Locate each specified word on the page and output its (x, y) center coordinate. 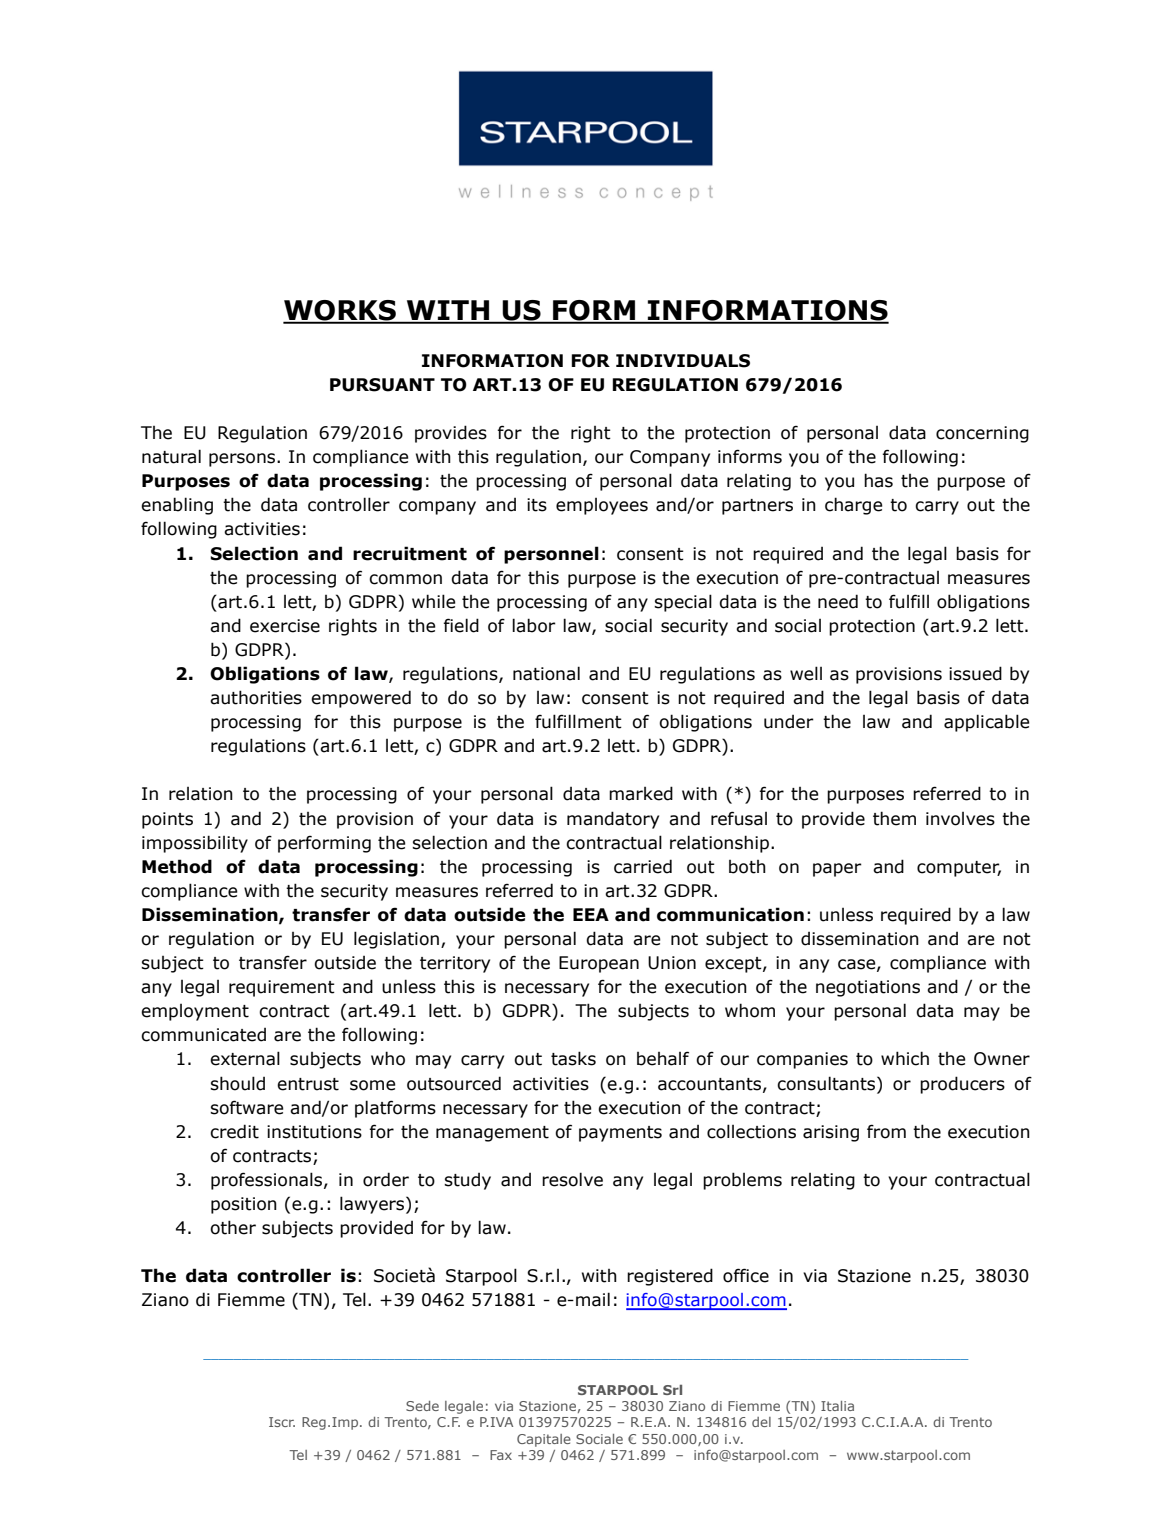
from (886, 1131)
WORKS (341, 311)
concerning (982, 434)
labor (534, 625)
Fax (501, 1455)
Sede (422, 1406)
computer (959, 869)
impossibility (195, 844)
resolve (572, 1179)
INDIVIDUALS (683, 361)
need (838, 601)
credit (234, 1131)
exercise (285, 626)
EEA (591, 914)
